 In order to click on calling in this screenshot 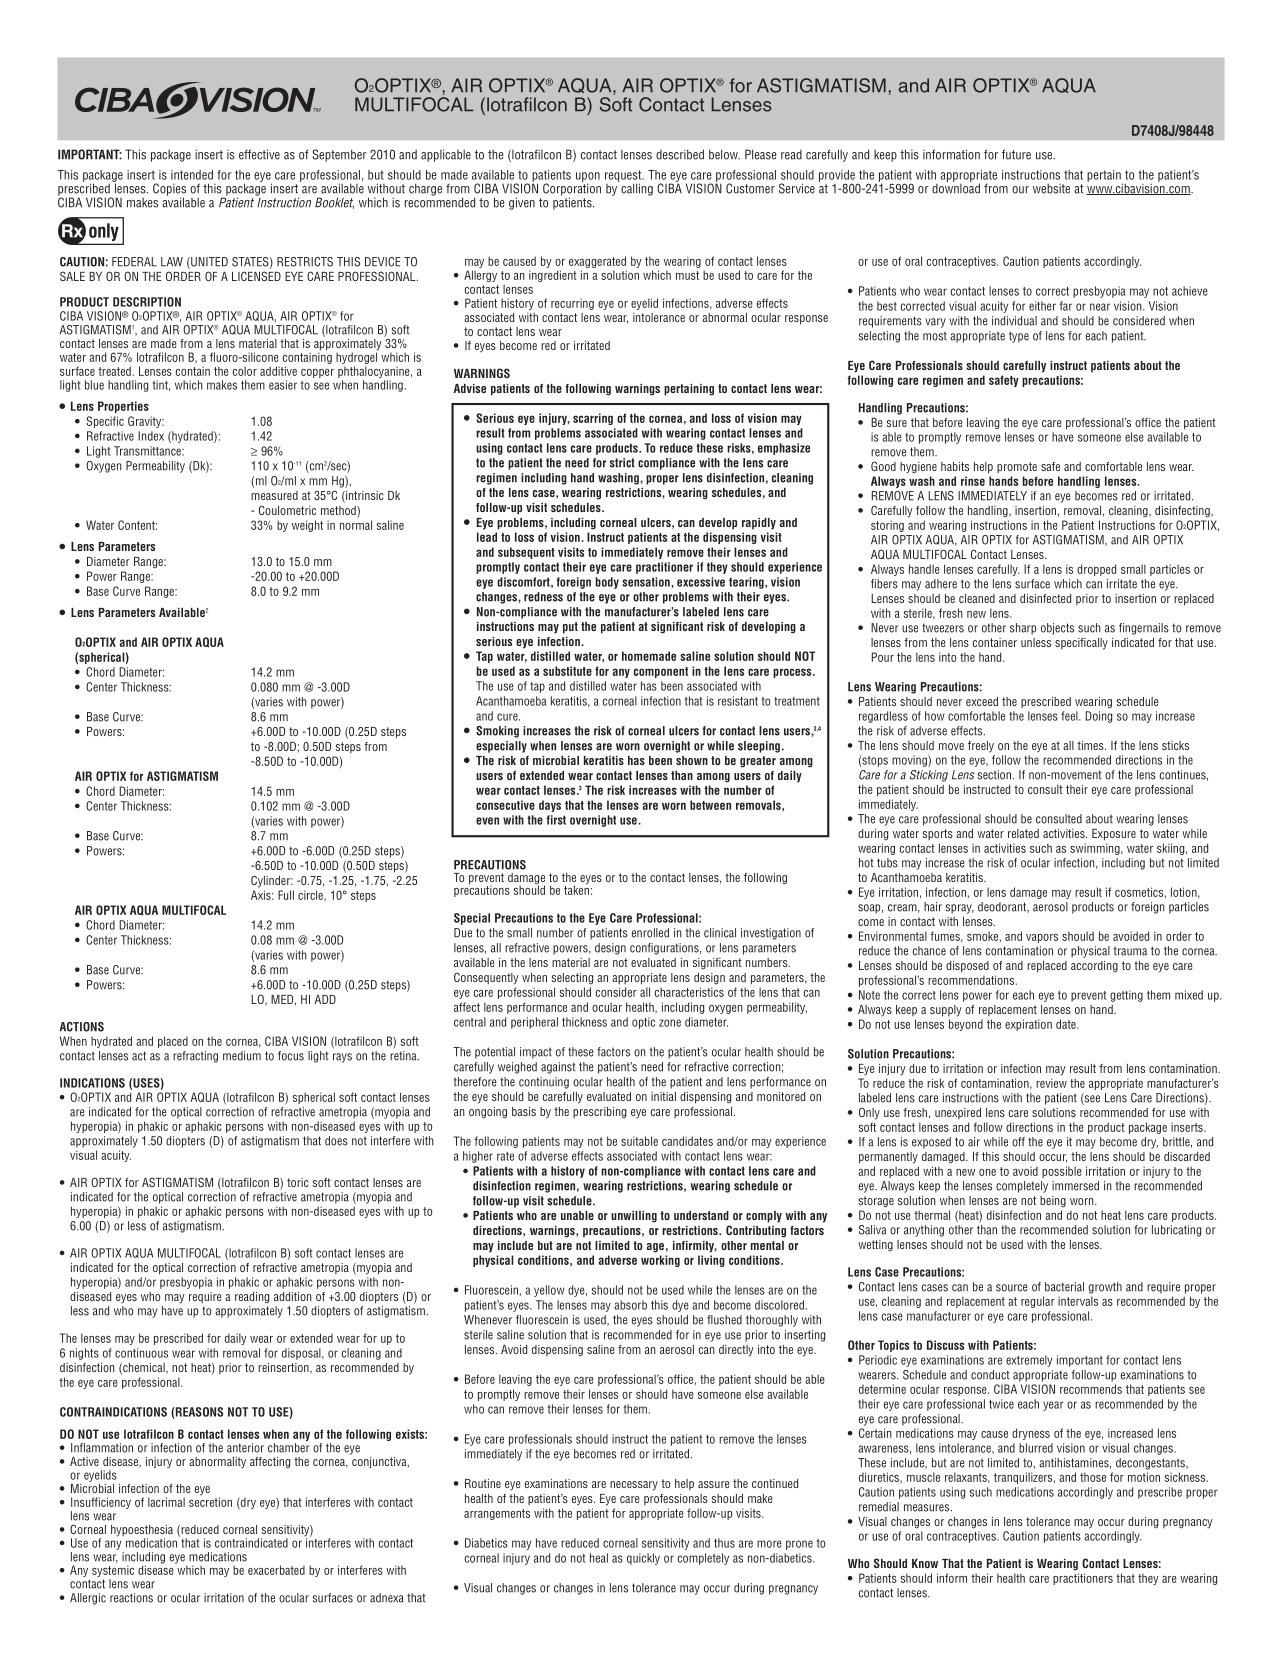, I will do `click(637, 189)`.
